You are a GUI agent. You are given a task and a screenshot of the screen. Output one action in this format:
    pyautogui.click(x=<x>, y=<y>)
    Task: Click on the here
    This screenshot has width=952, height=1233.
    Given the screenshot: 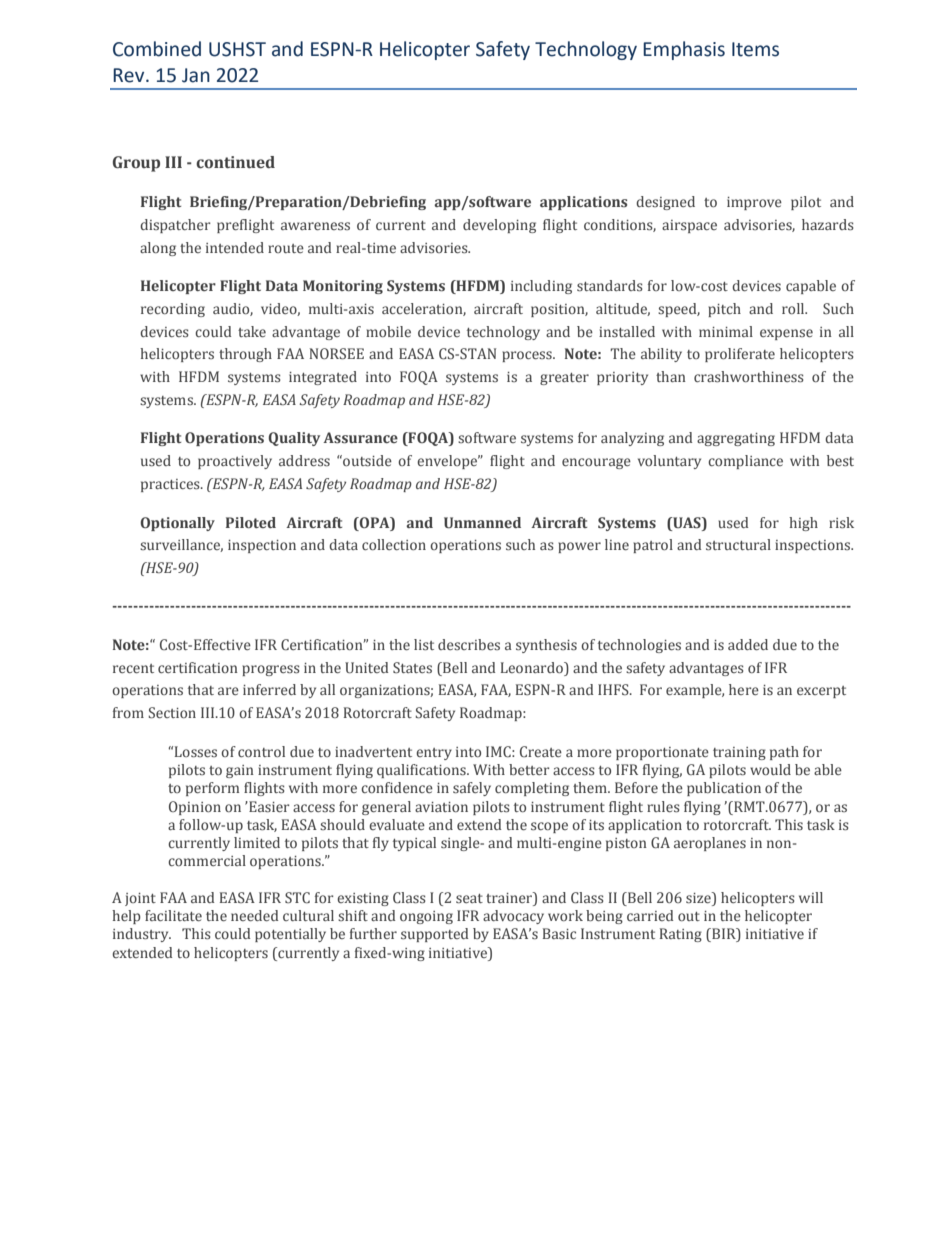 What is the action you would take?
    pyautogui.click(x=744, y=689)
